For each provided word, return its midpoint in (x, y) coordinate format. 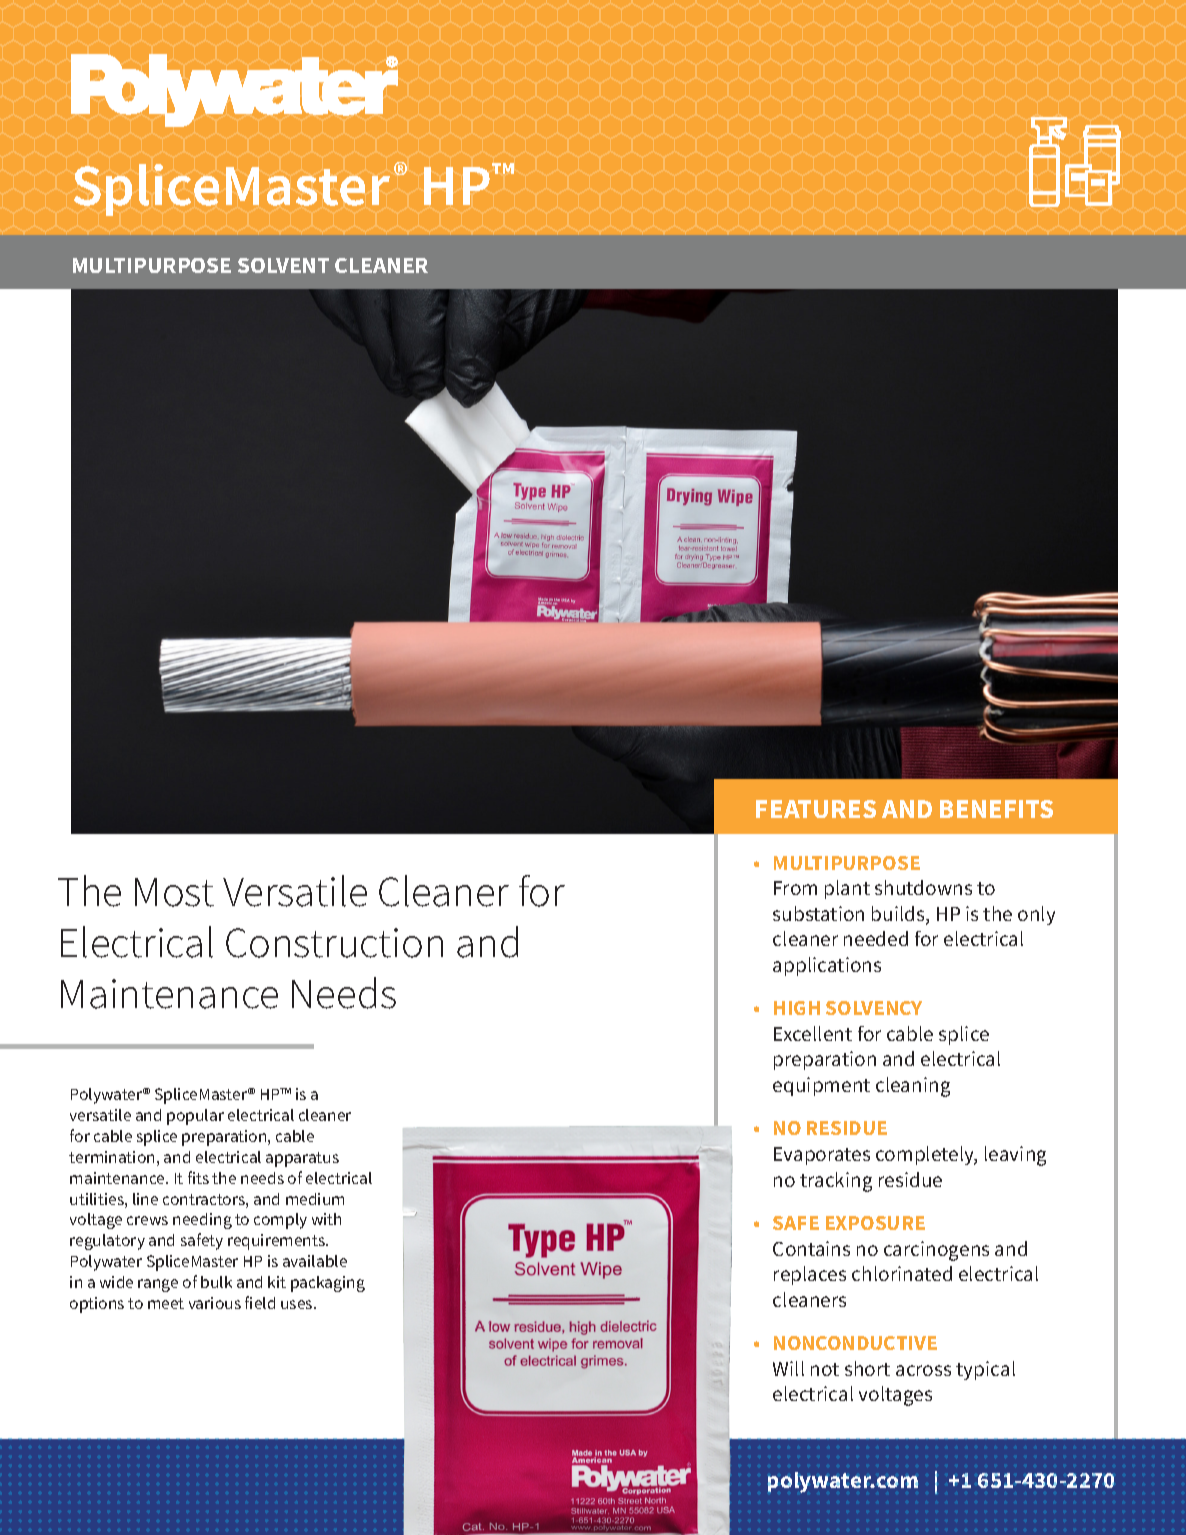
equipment (821, 1086)
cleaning (913, 1087)
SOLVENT (283, 265)
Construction (334, 943)
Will (788, 1368)
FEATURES (816, 809)
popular (195, 1117)
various (215, 1303)
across (923, 1370)
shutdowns (923, 887)
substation (818, 913)
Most (174, 892)
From (795, 888)
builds (899, 915)
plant (847, 889)
